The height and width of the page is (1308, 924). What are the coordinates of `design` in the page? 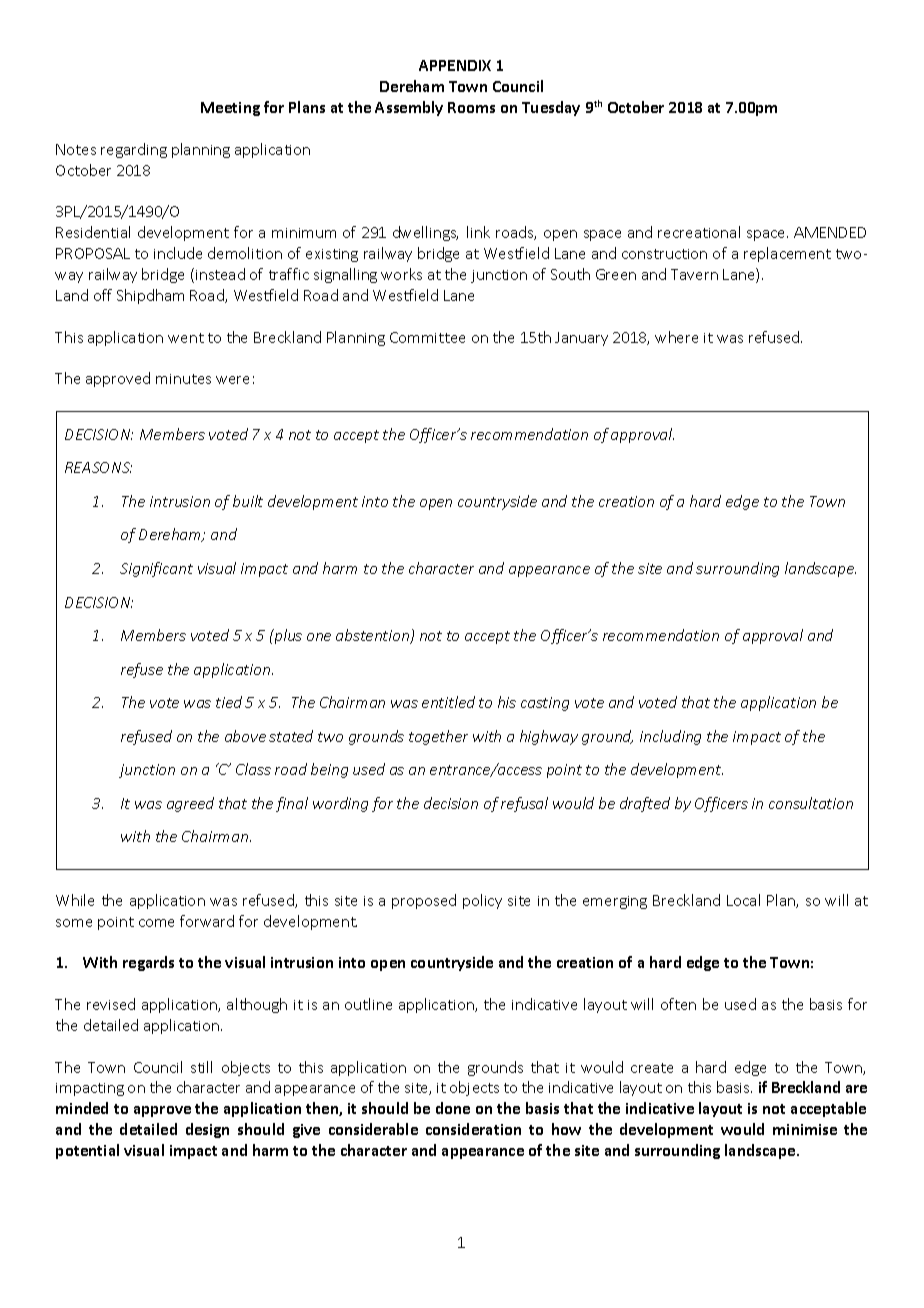 It's located at (207, 1130).
